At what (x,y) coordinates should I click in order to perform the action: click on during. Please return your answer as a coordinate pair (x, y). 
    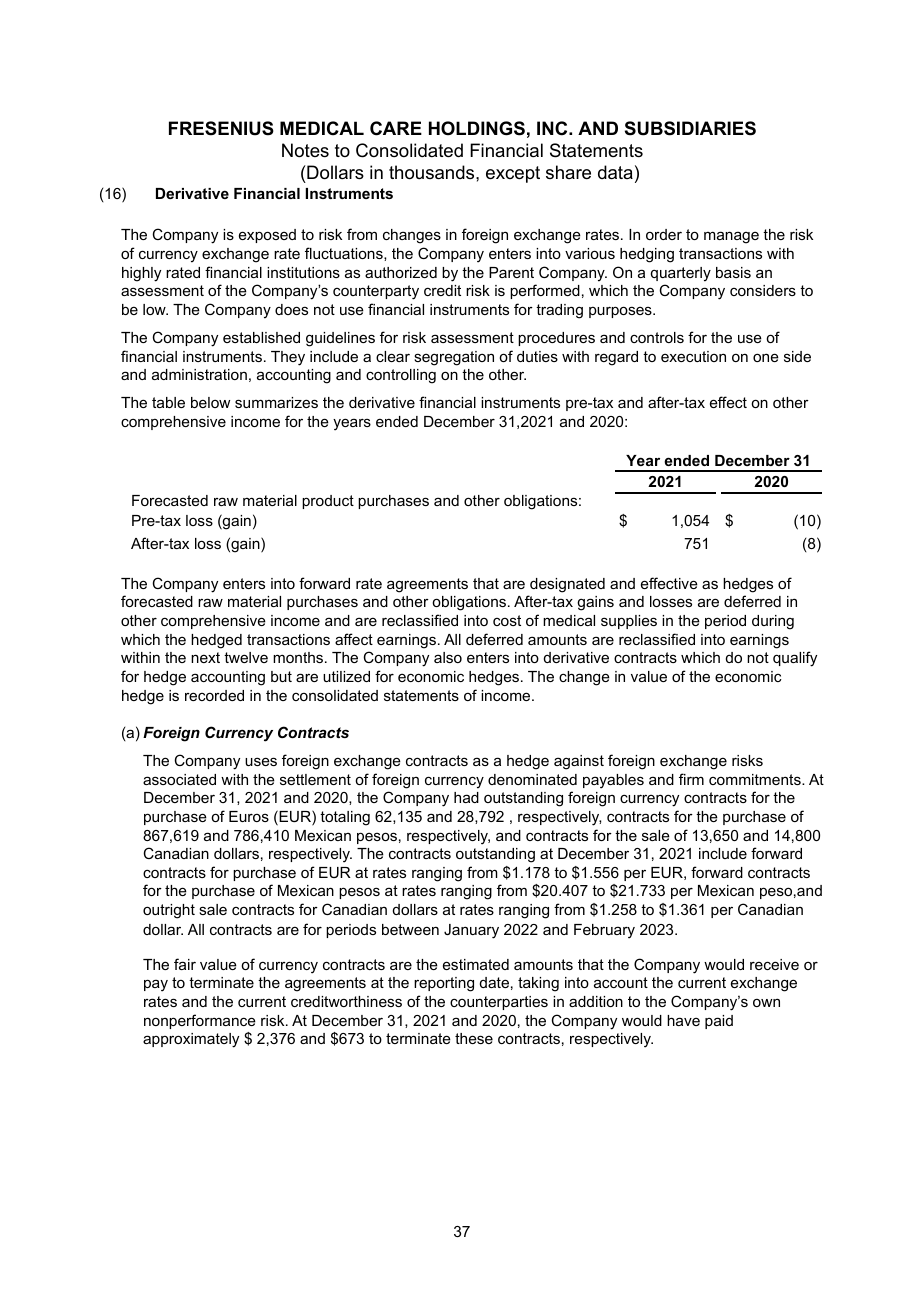
    Looking at the image, I should click on (773, 622).
